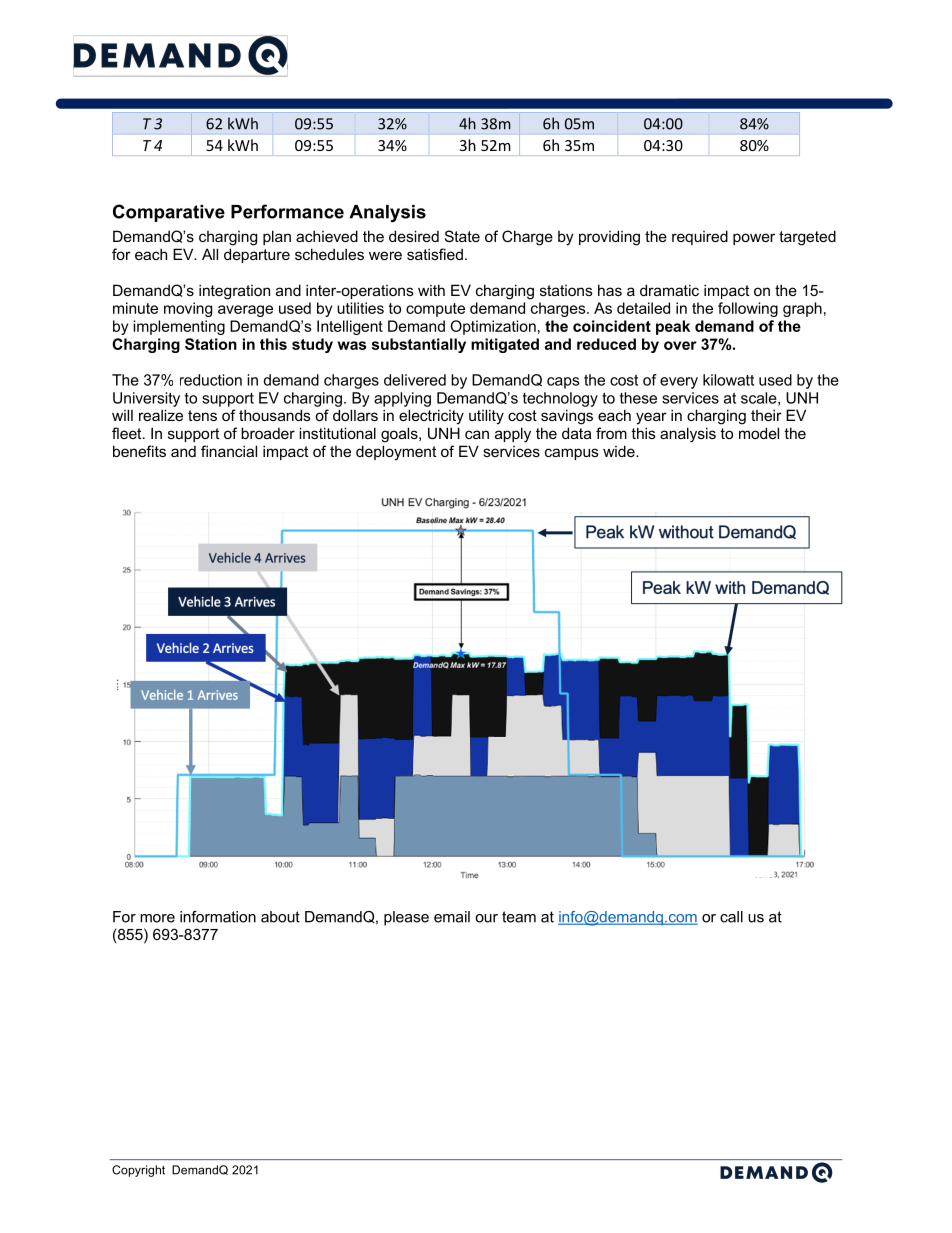  Describe the element at coordinates (396, 453) in the page. I see `deployment` at that location.
